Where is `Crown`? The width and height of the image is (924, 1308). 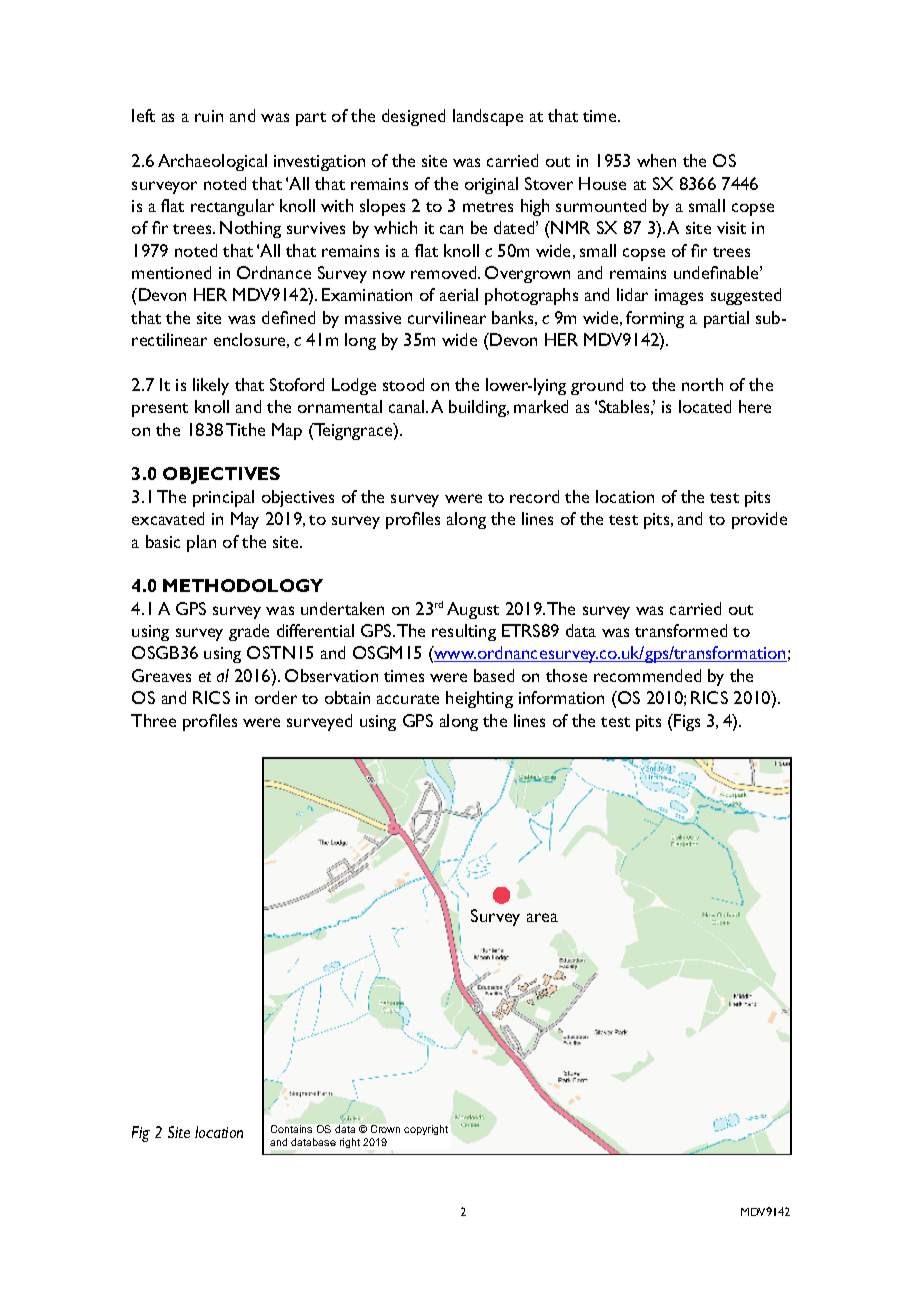
Crown is located at coordinates (385, 1129).
